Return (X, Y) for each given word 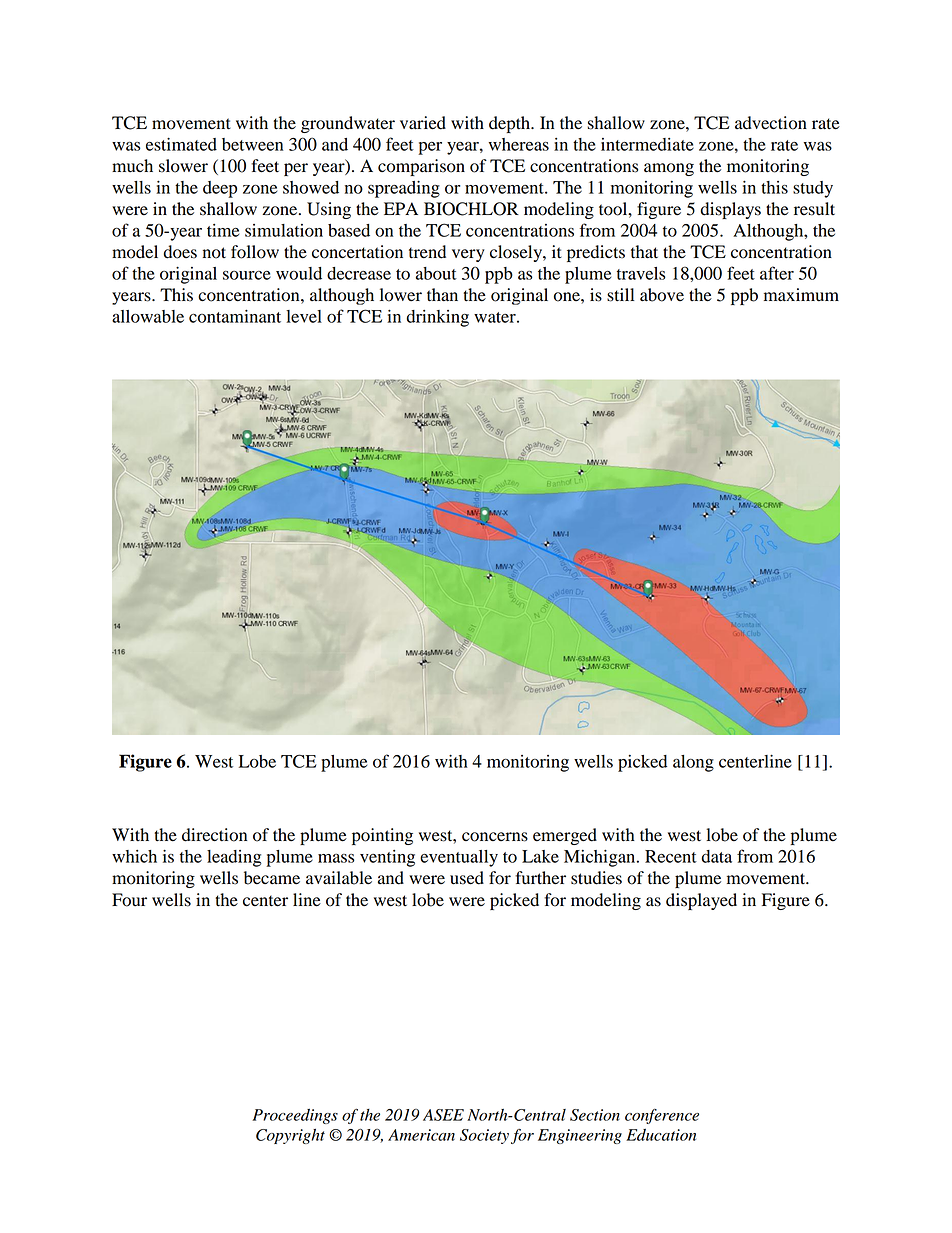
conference (662, 1116)
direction (214, 835)
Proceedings (295, 1116)
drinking (437, 318)
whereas (519, 144)
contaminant (235, 316)
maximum (801, 295)
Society (484, 1136)
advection (771, 123)
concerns (495, 837)
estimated (181, 144)
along (693, 763)
